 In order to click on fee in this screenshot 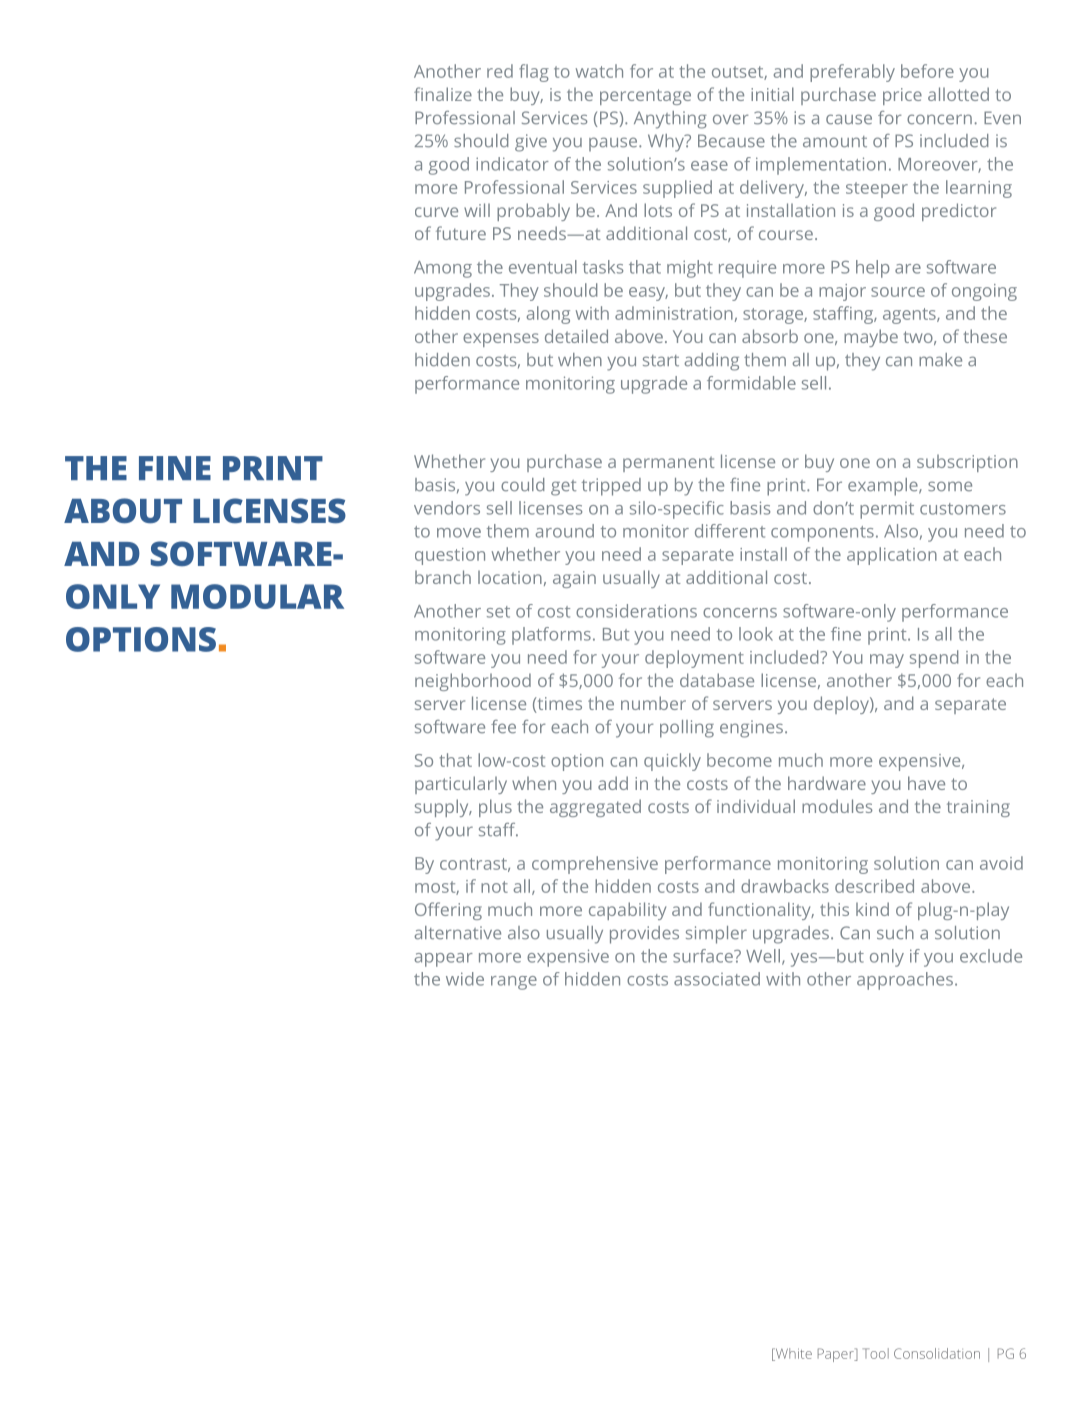, I will do `click(503, 727)`.
